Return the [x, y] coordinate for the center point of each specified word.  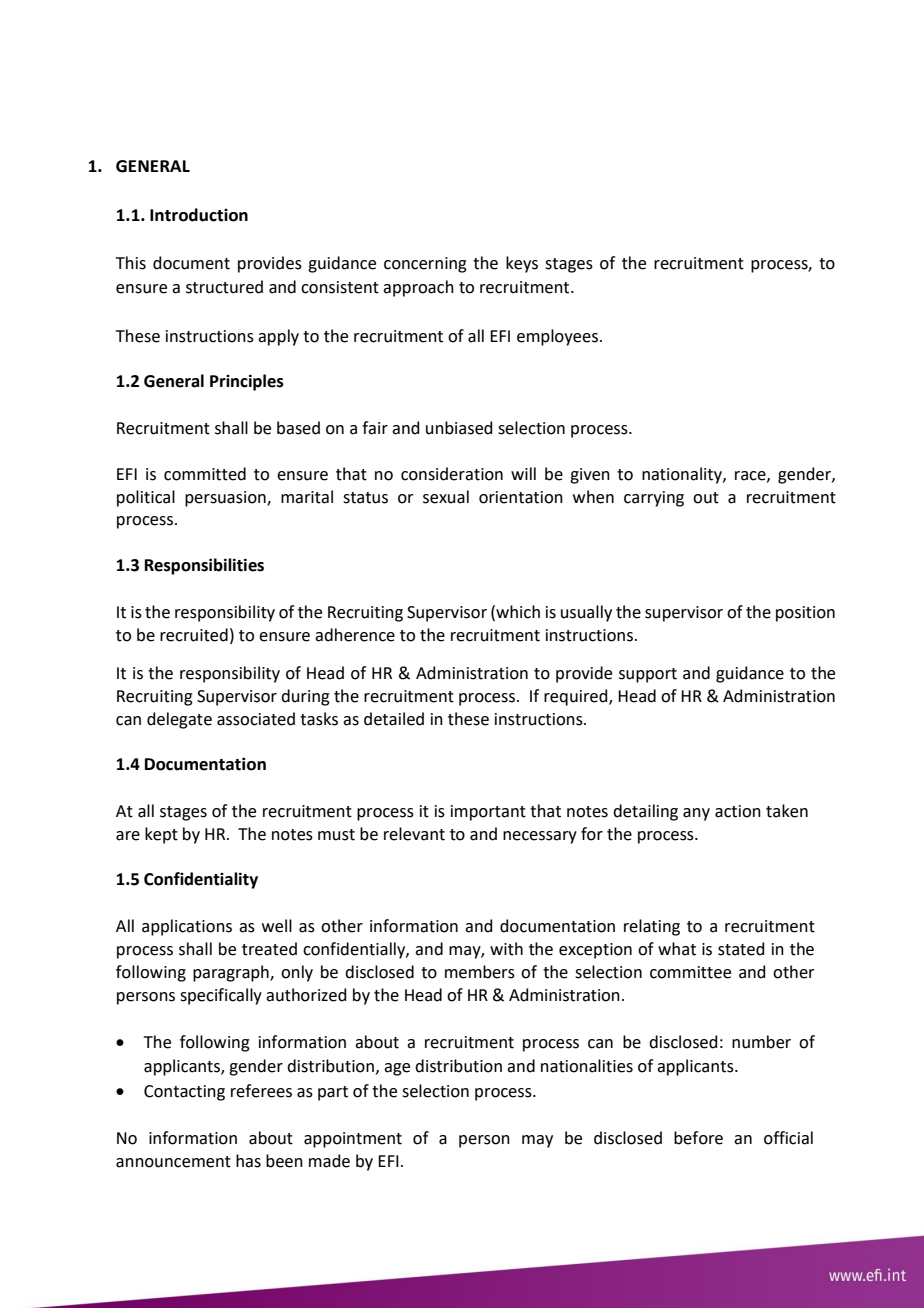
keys [522, 264]
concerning [425, 265]
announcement [173, 1162]
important [488, 813]
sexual [446, 497]
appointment [353, 1140]
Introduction [199, 215]
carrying [654, 499]
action [738, 811]
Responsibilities [204, 566]
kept [161, 835]
